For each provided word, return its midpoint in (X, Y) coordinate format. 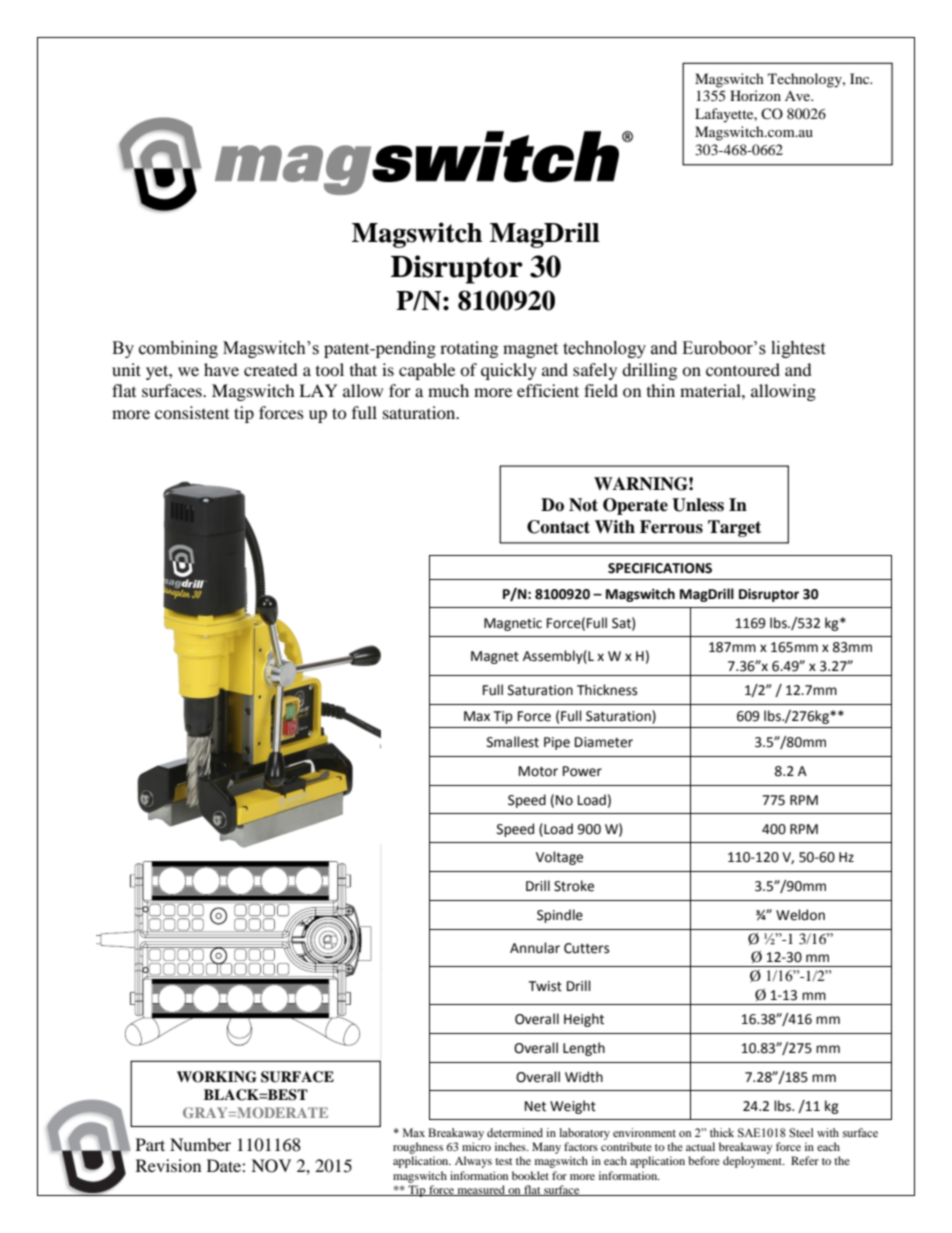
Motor (538, 771)
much (448, 390)
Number (200, 1144)
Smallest (513, 742)
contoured (743, 369)
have (221, 369)
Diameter (604, 742)
